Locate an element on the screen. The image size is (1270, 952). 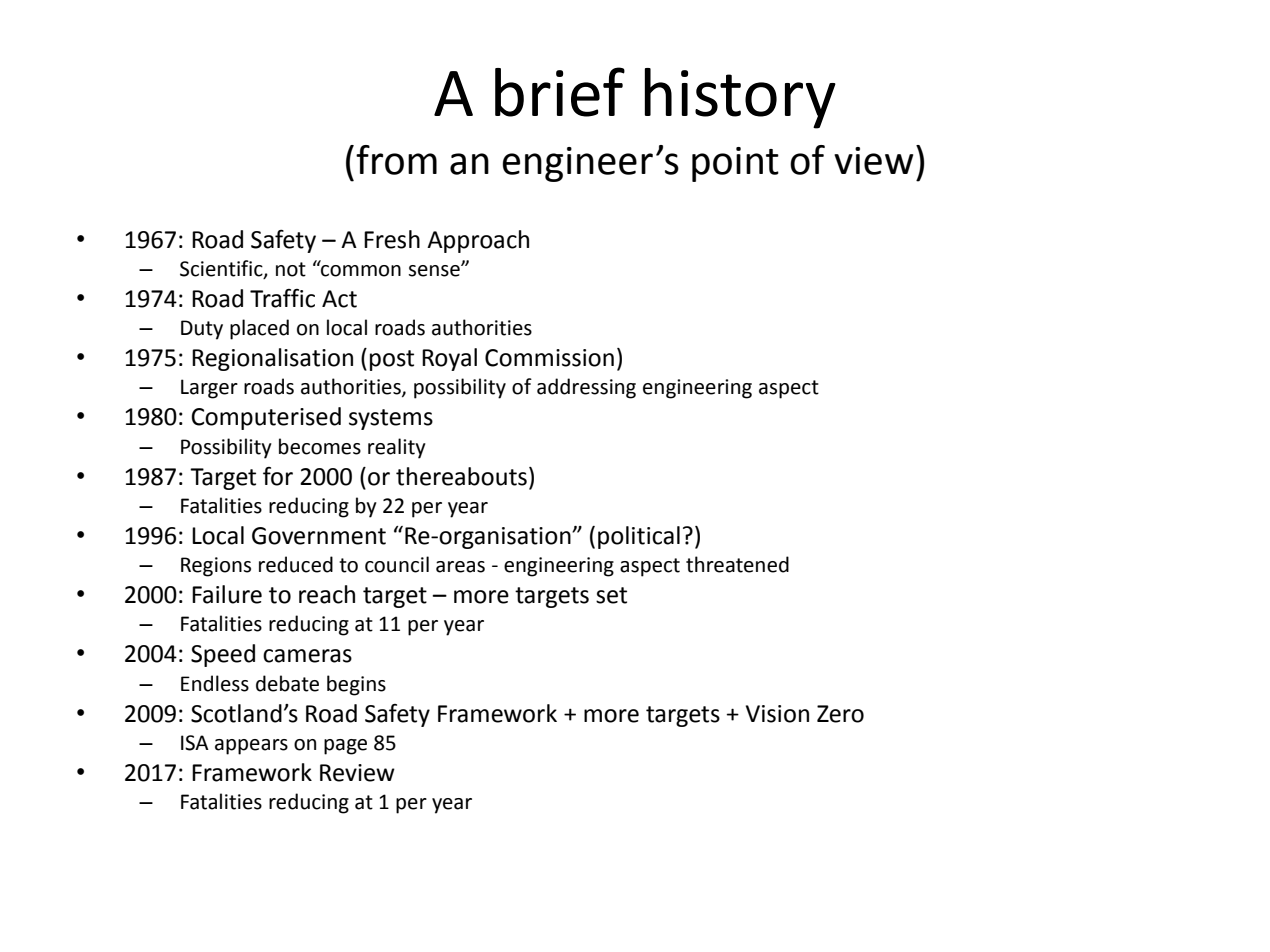
Commission is located at coordinates (549, 358).
